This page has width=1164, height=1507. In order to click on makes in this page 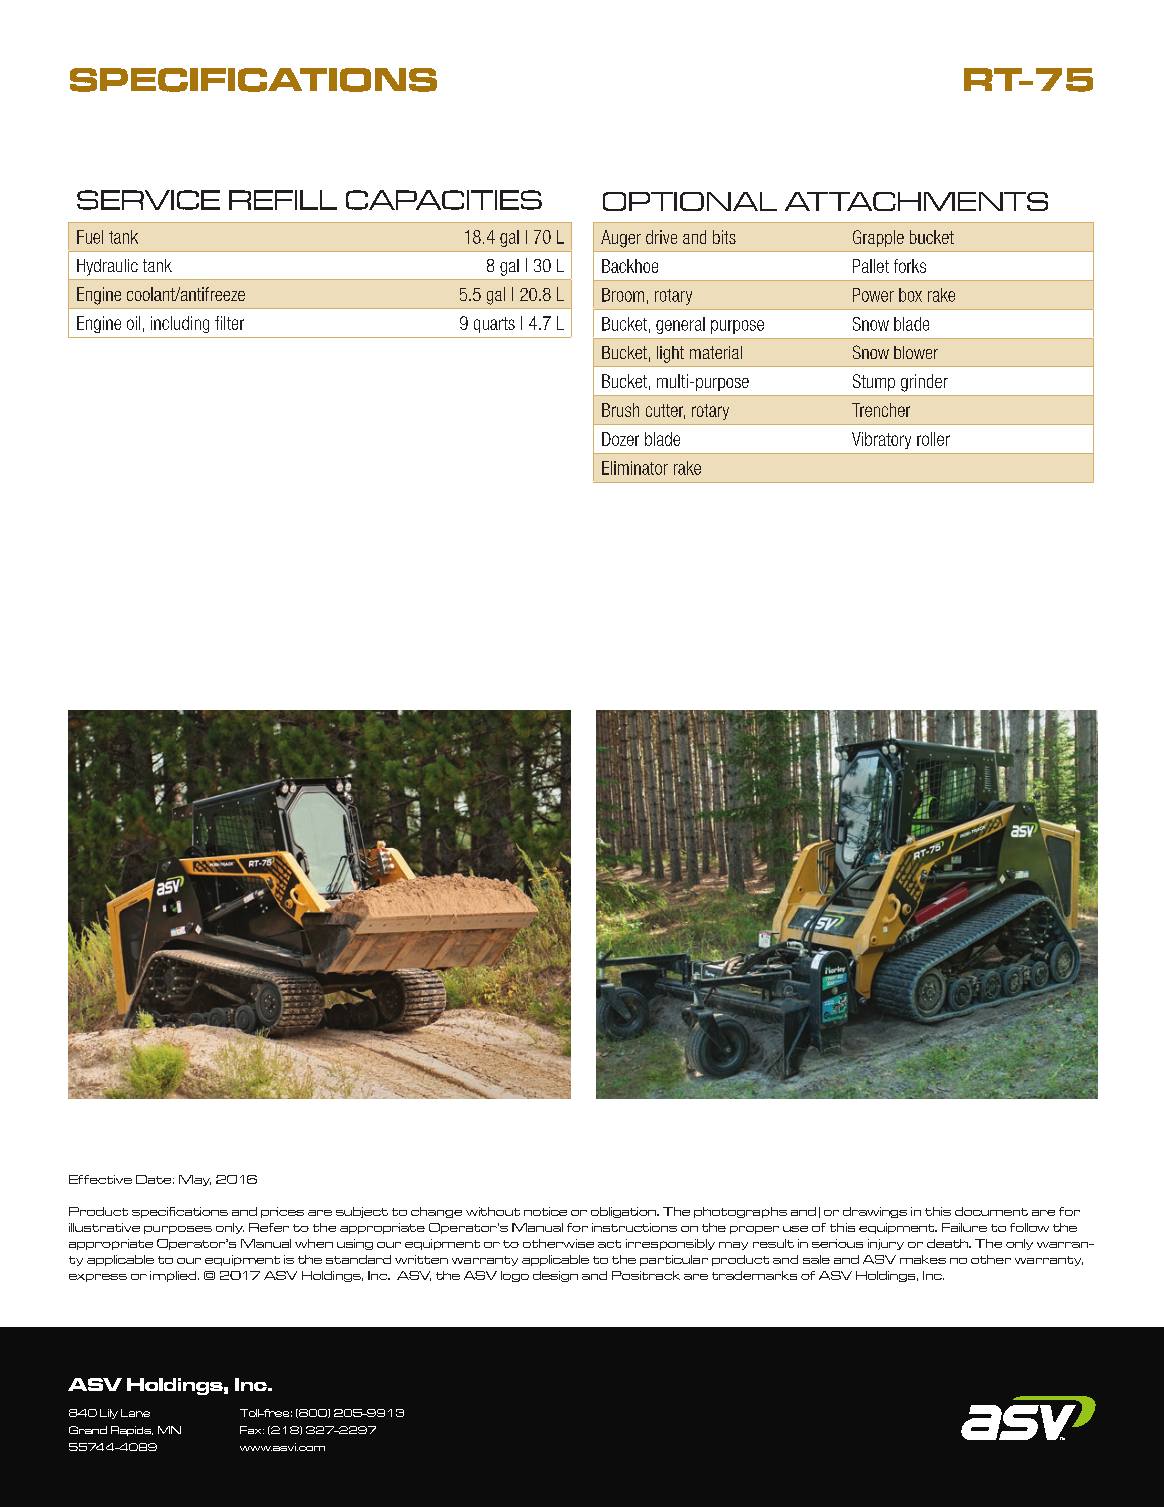, I will do `click(923, 1259)`.
